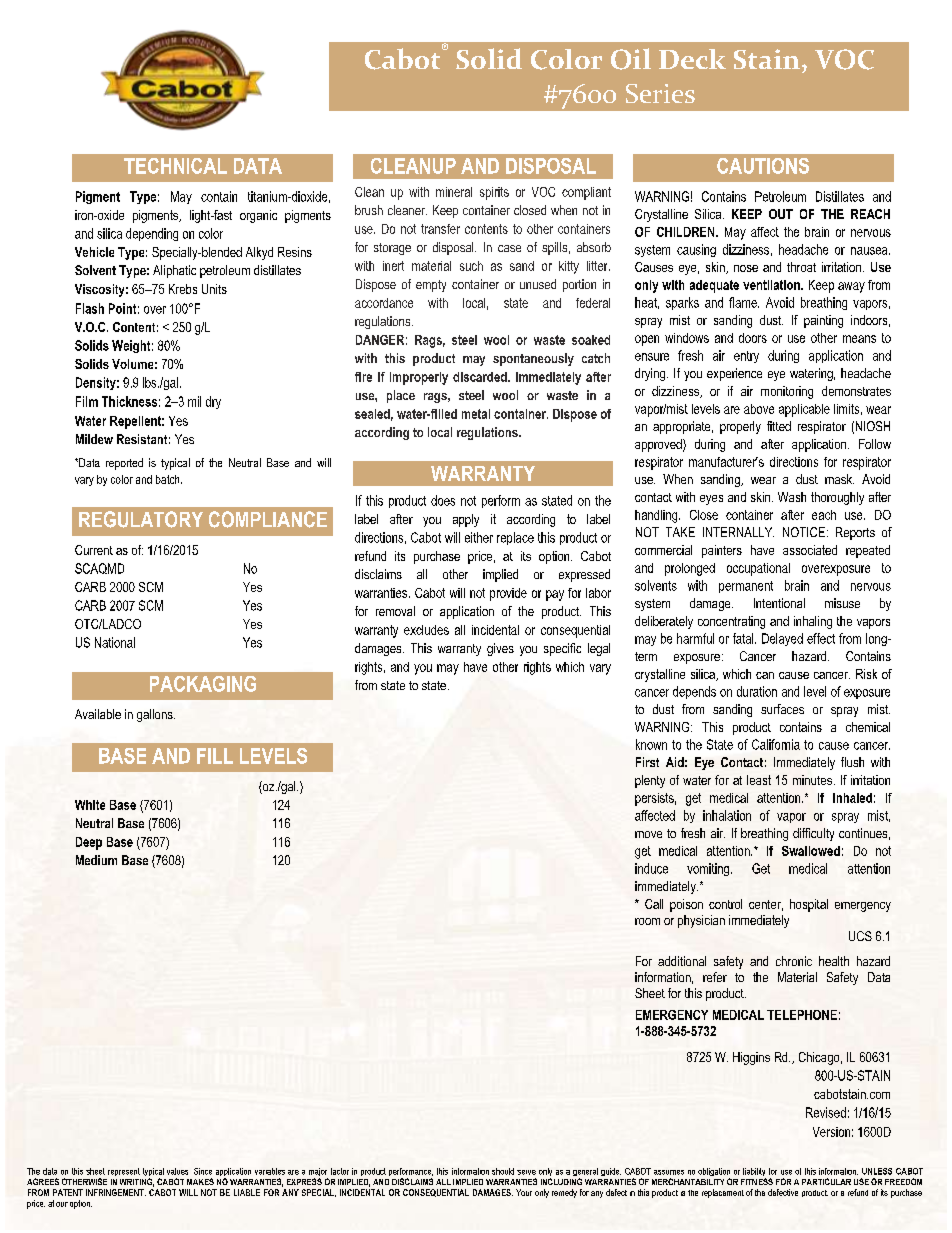 This screenshot has height=1233, width=952. I want to click on TECHNICAL, so click(175, 166).
